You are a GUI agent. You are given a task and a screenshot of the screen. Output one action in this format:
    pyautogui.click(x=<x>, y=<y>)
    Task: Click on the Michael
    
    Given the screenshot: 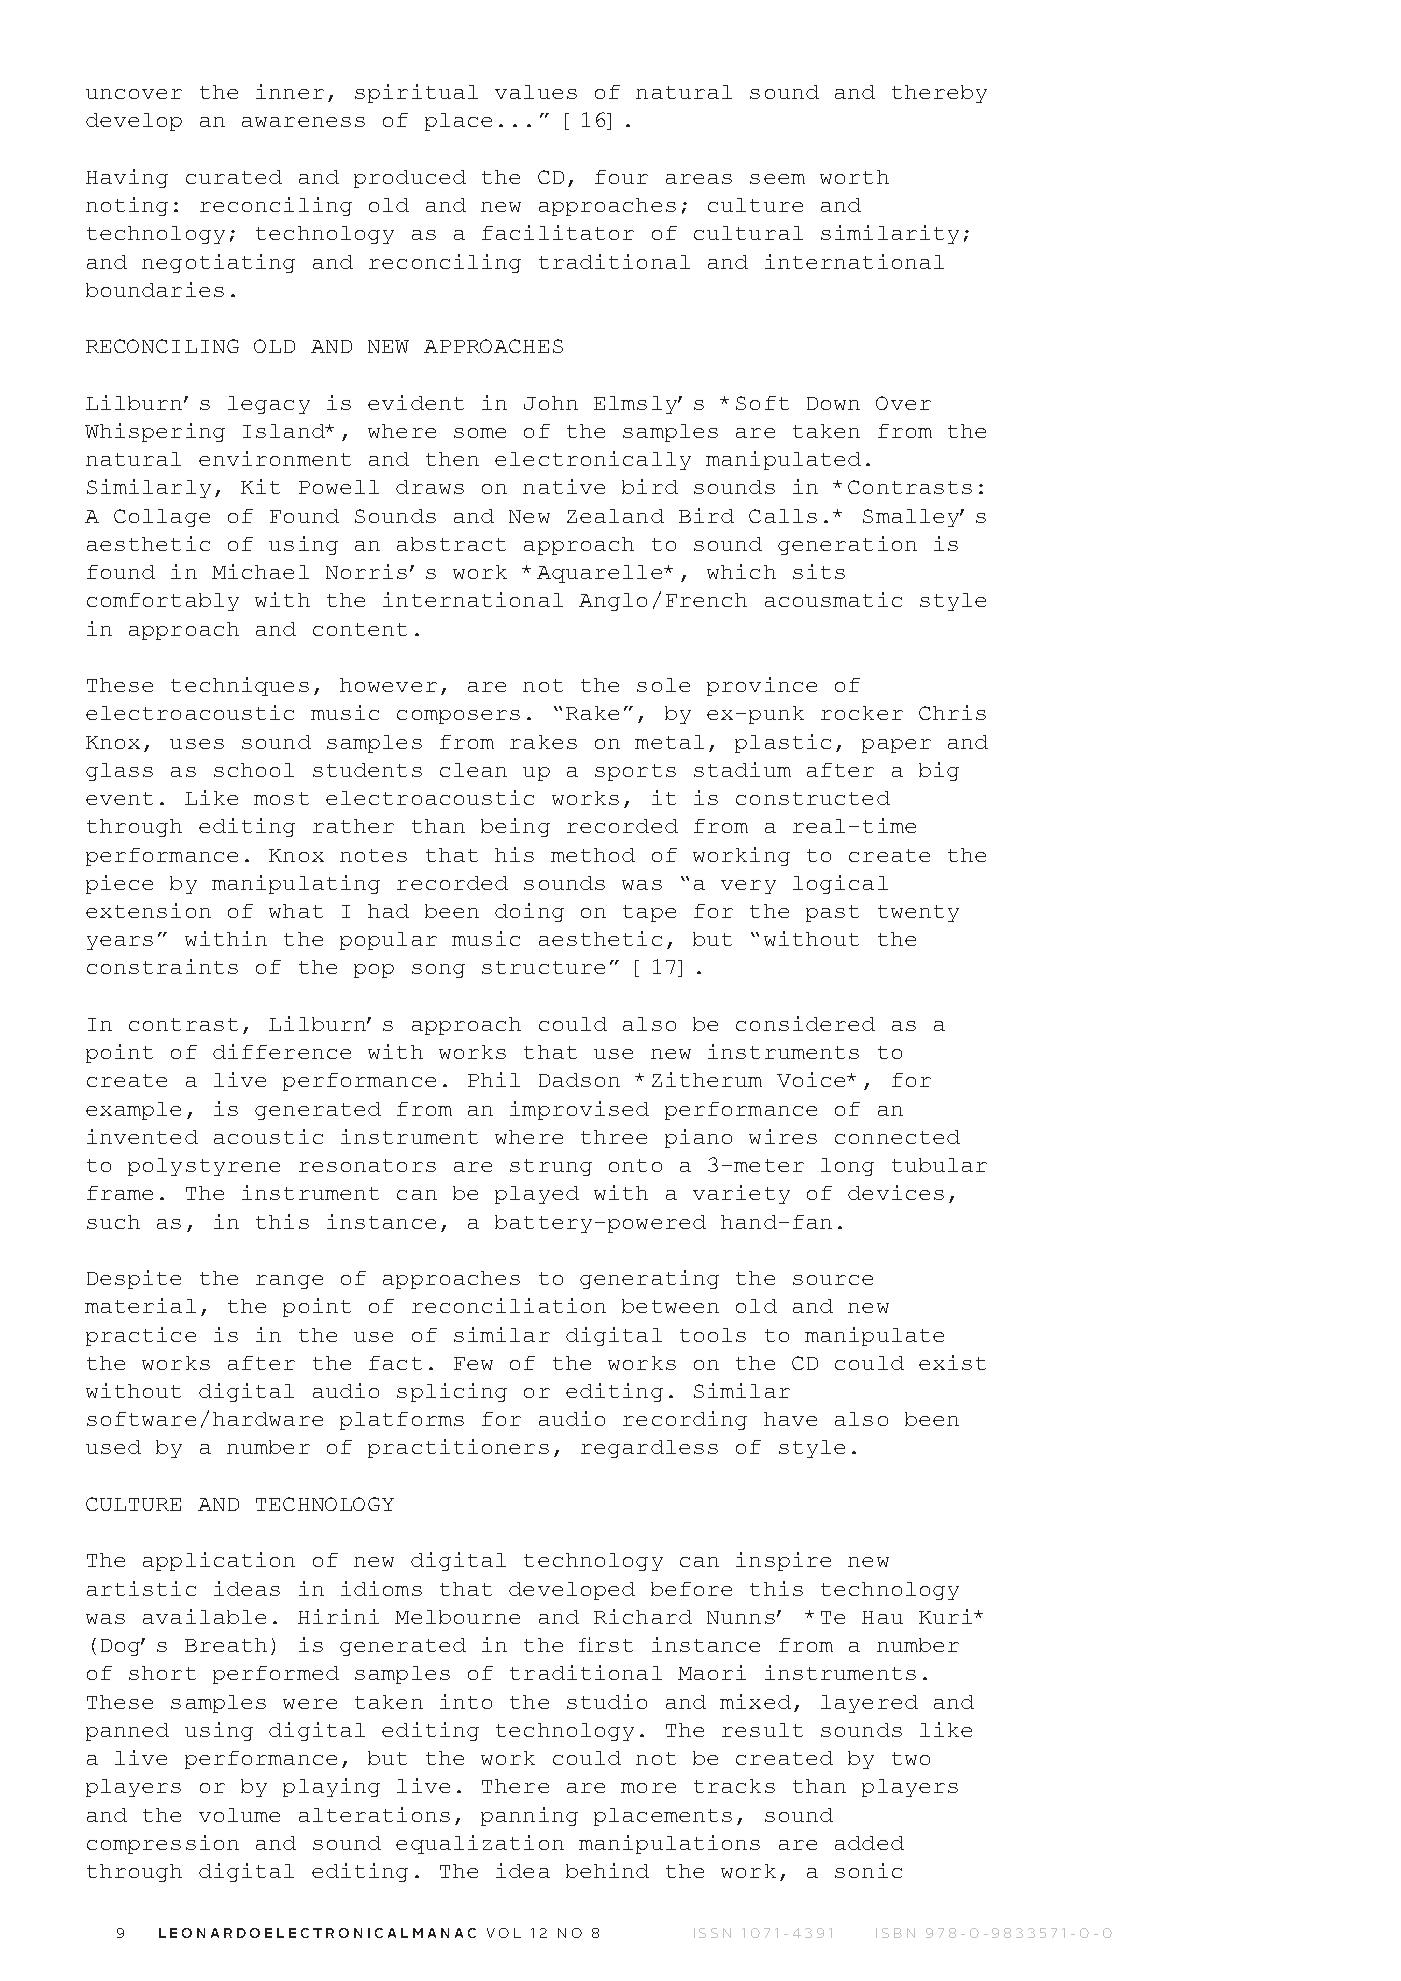 What is the action you would take?
    pyautogui.click(x=260, y=571)
